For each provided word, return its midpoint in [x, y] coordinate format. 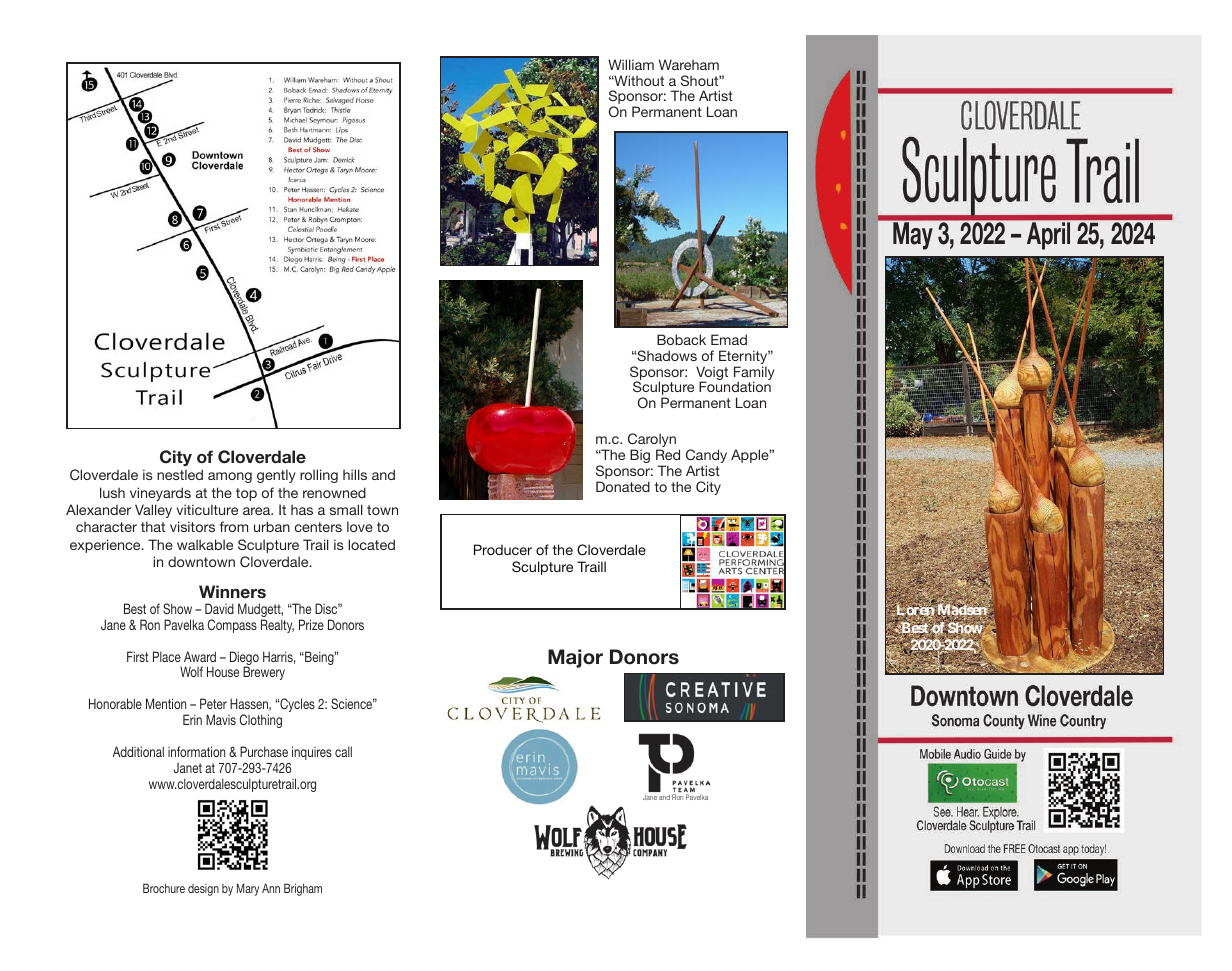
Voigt [712, 374]
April [1048, 236]
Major [575, 658]
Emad [729, 339]
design [203, 890]
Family [754, 374]
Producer [503, 549]
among [230, 477]
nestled [180, 474]
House [223, 671]
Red [668, 454]
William [631, 64]
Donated [623, 486]
